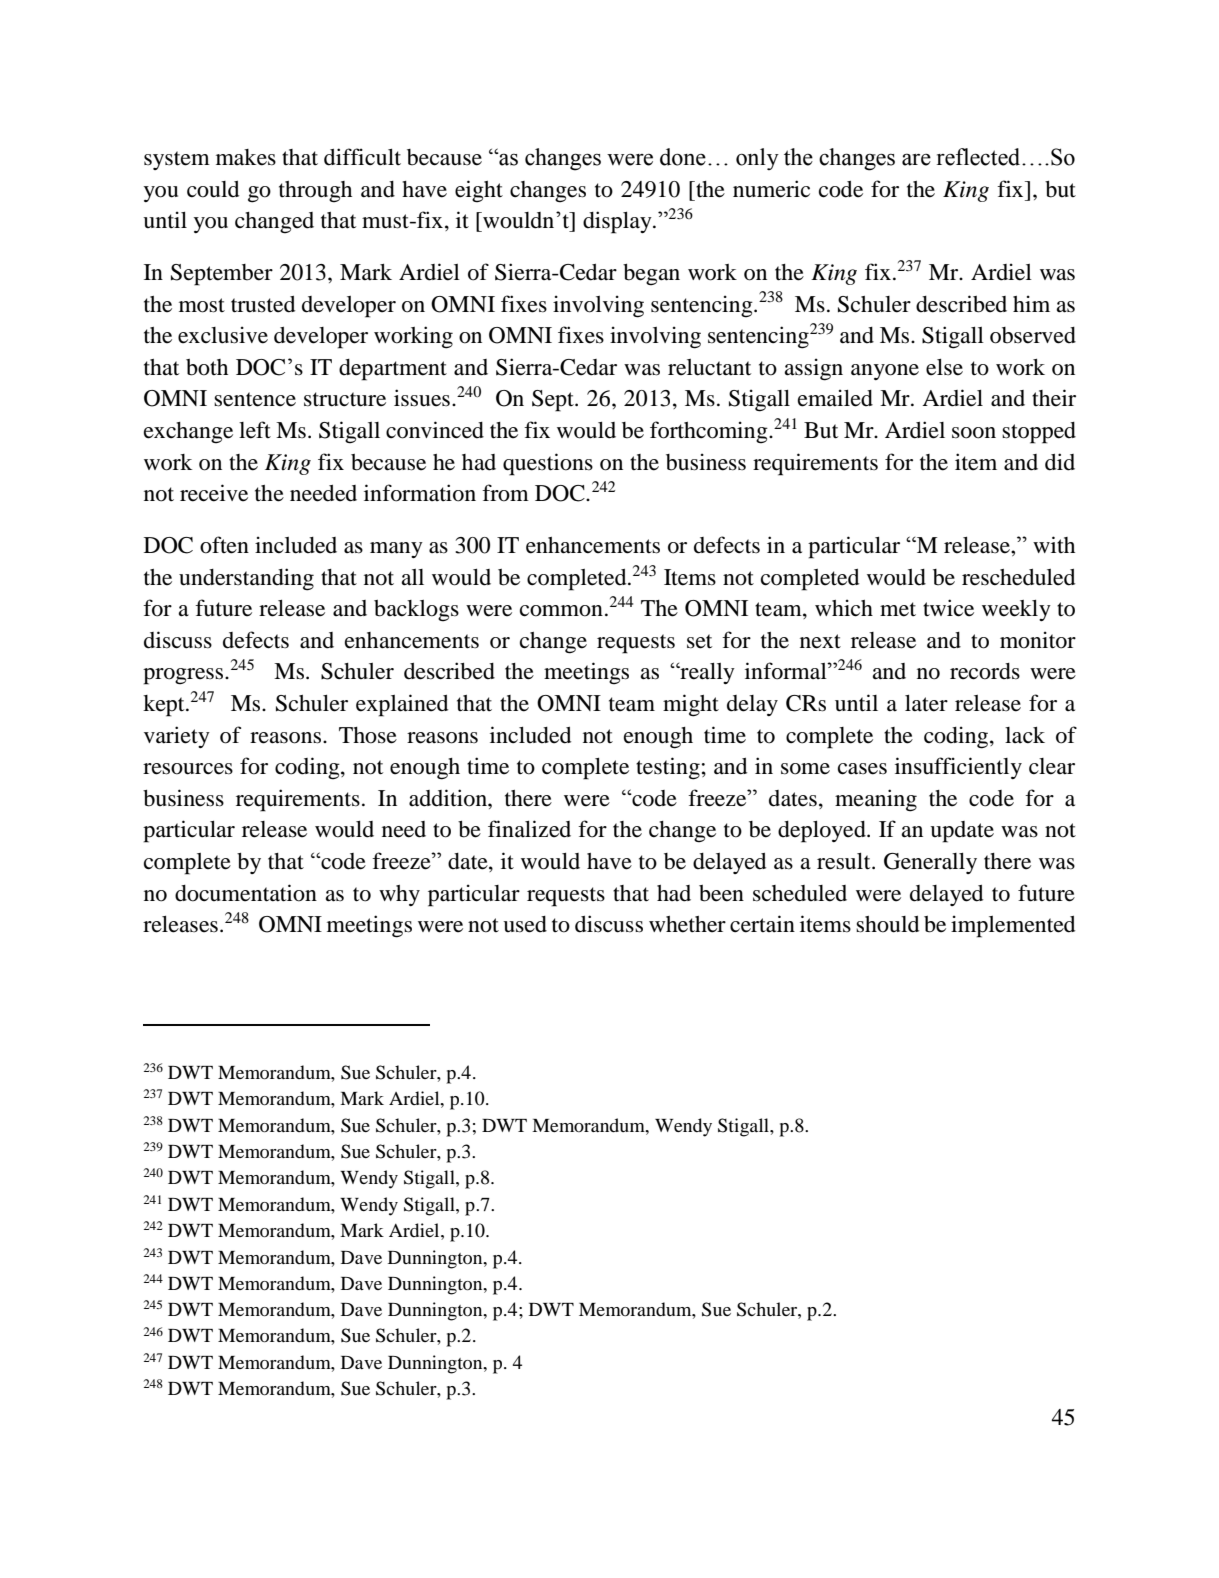 The width and height of the screenshot is (1219, 1578). What do you see at coordinates (224, 545) in the screenshot?
I see `often` at bounding box center [224, 545].
